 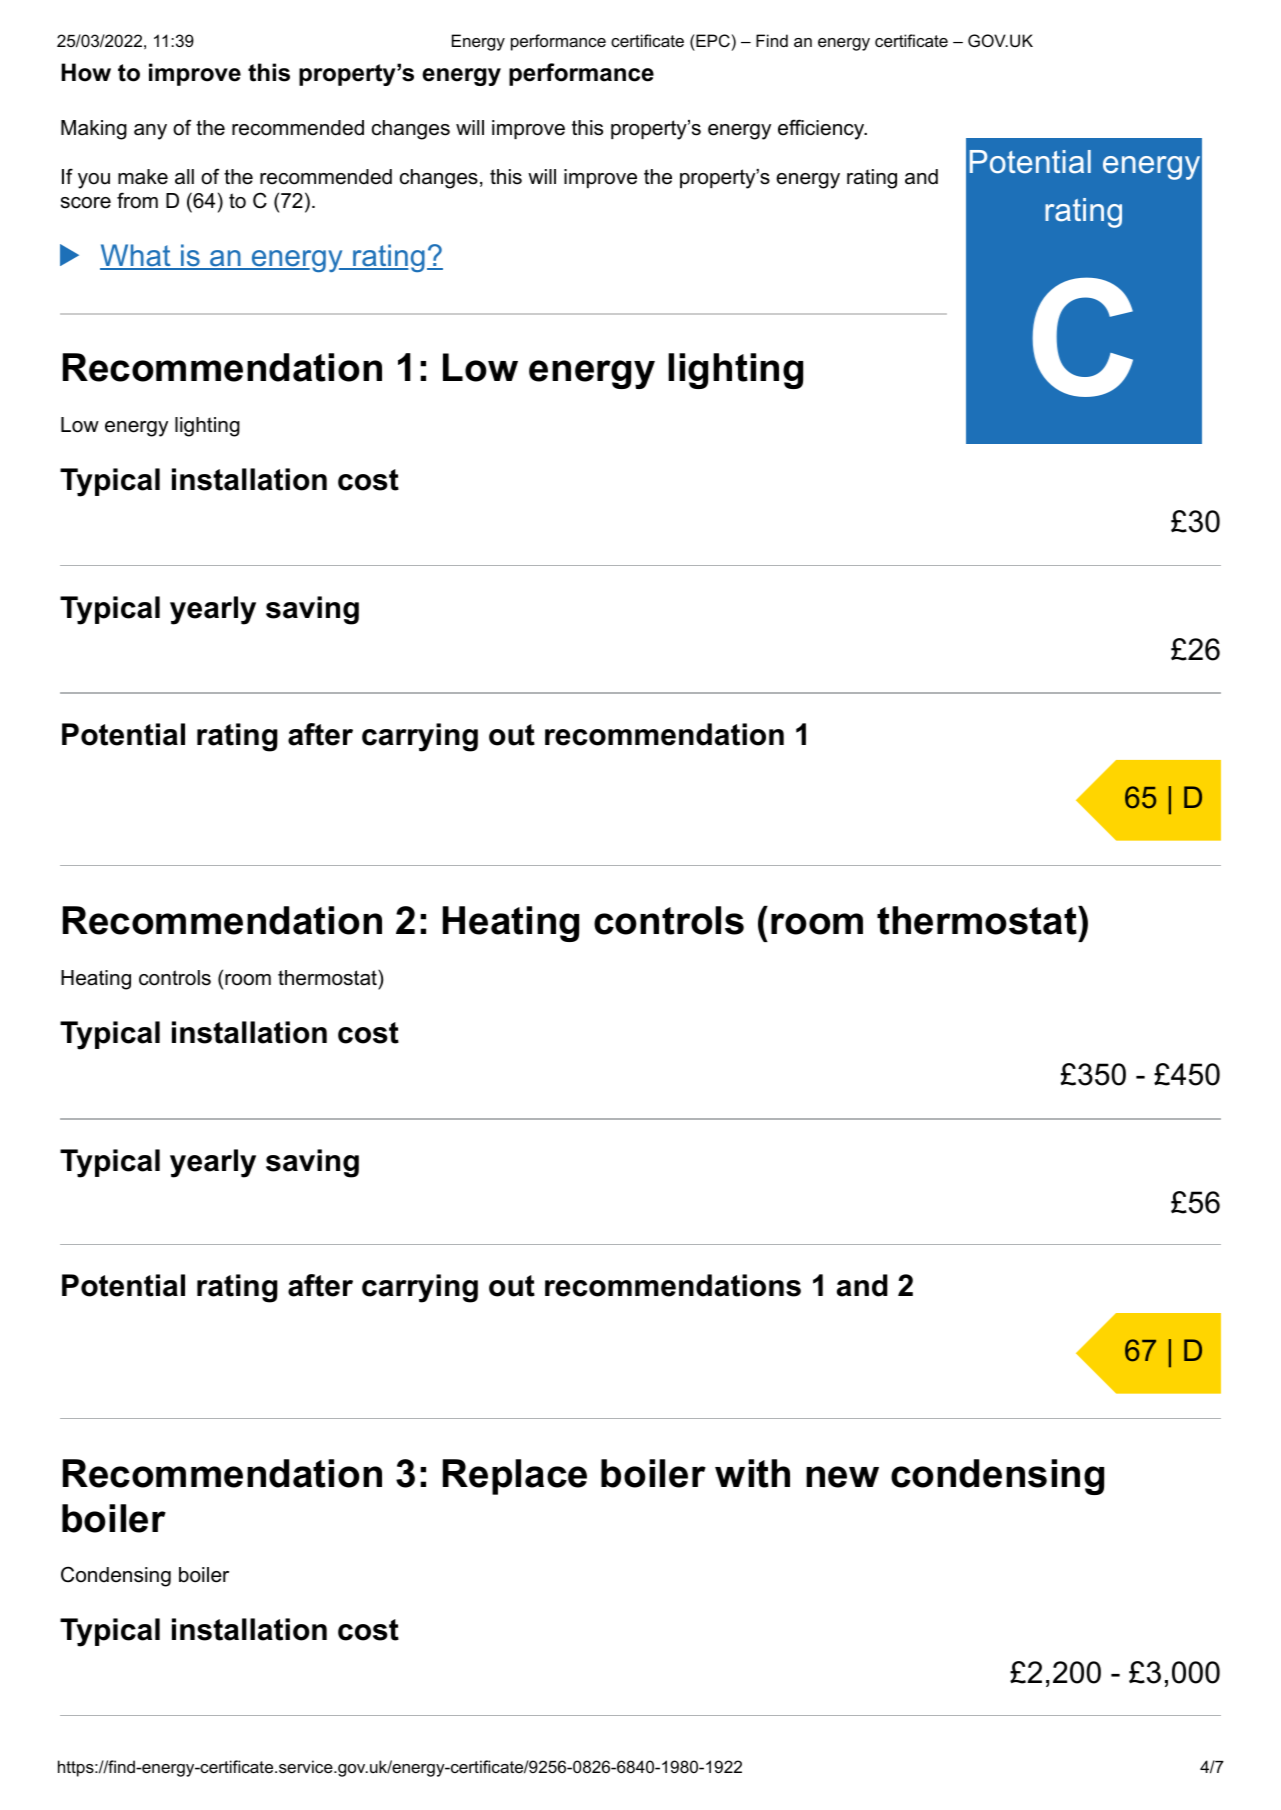 What do you see at coordinates (842, 1477) in the screenshot?
I see `new` at bounding box center [842, 1477].
